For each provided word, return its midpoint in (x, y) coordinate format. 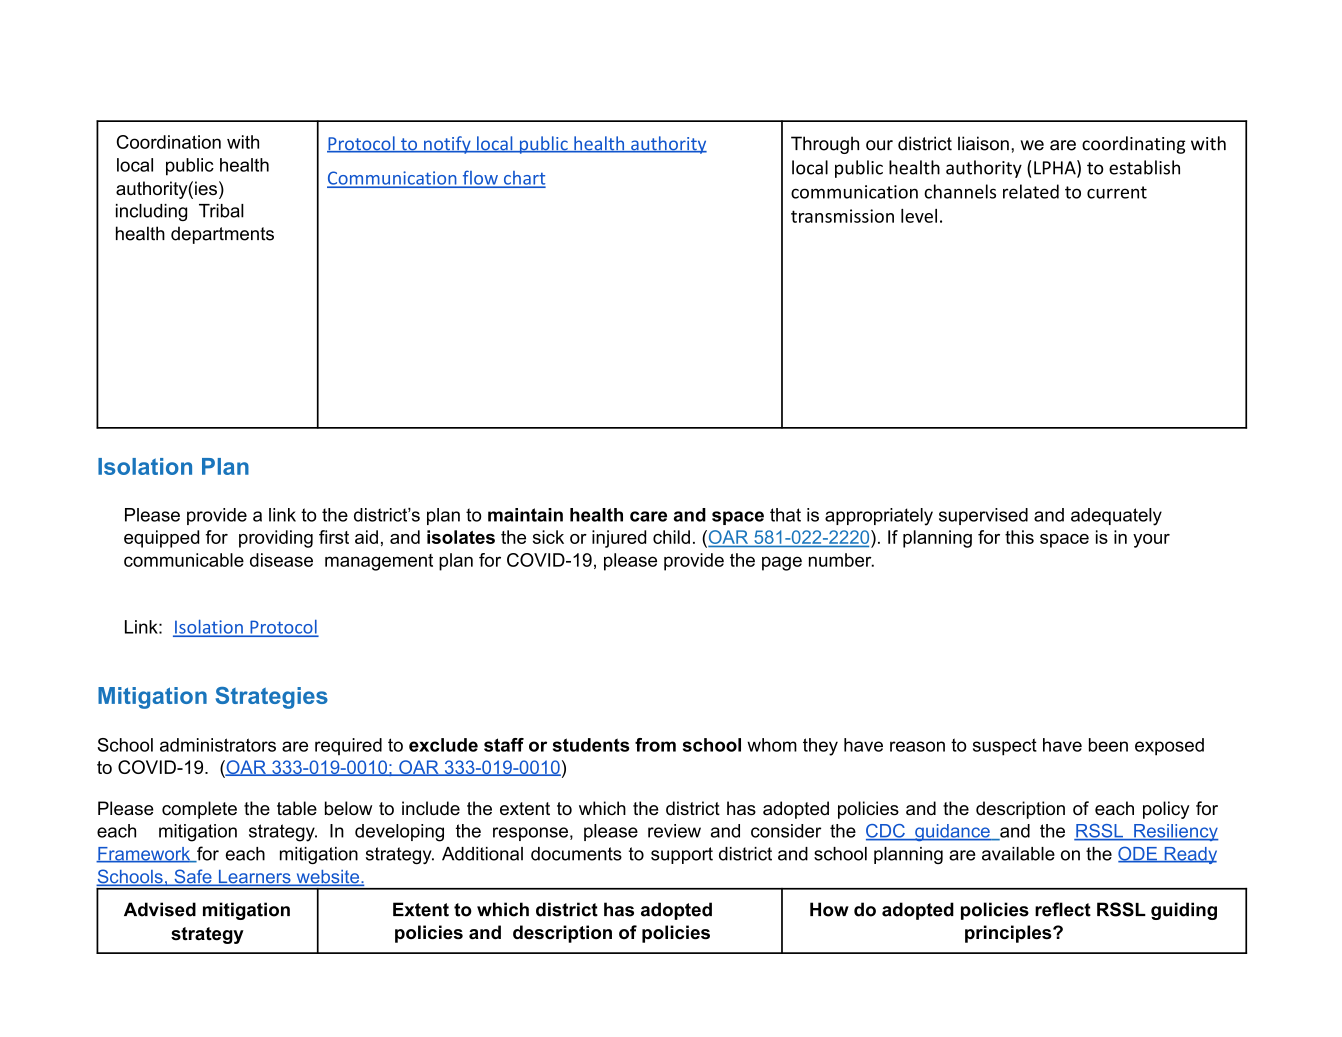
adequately (1116, 517)
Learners (254, 878)
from (655, 745)
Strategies (272, 698)
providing (276, 539)
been (1108, 745)
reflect (1063, 909)
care (648, 516)
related (1031, 191)
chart (523, 179)
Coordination (169, 142)
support (682, 855)
